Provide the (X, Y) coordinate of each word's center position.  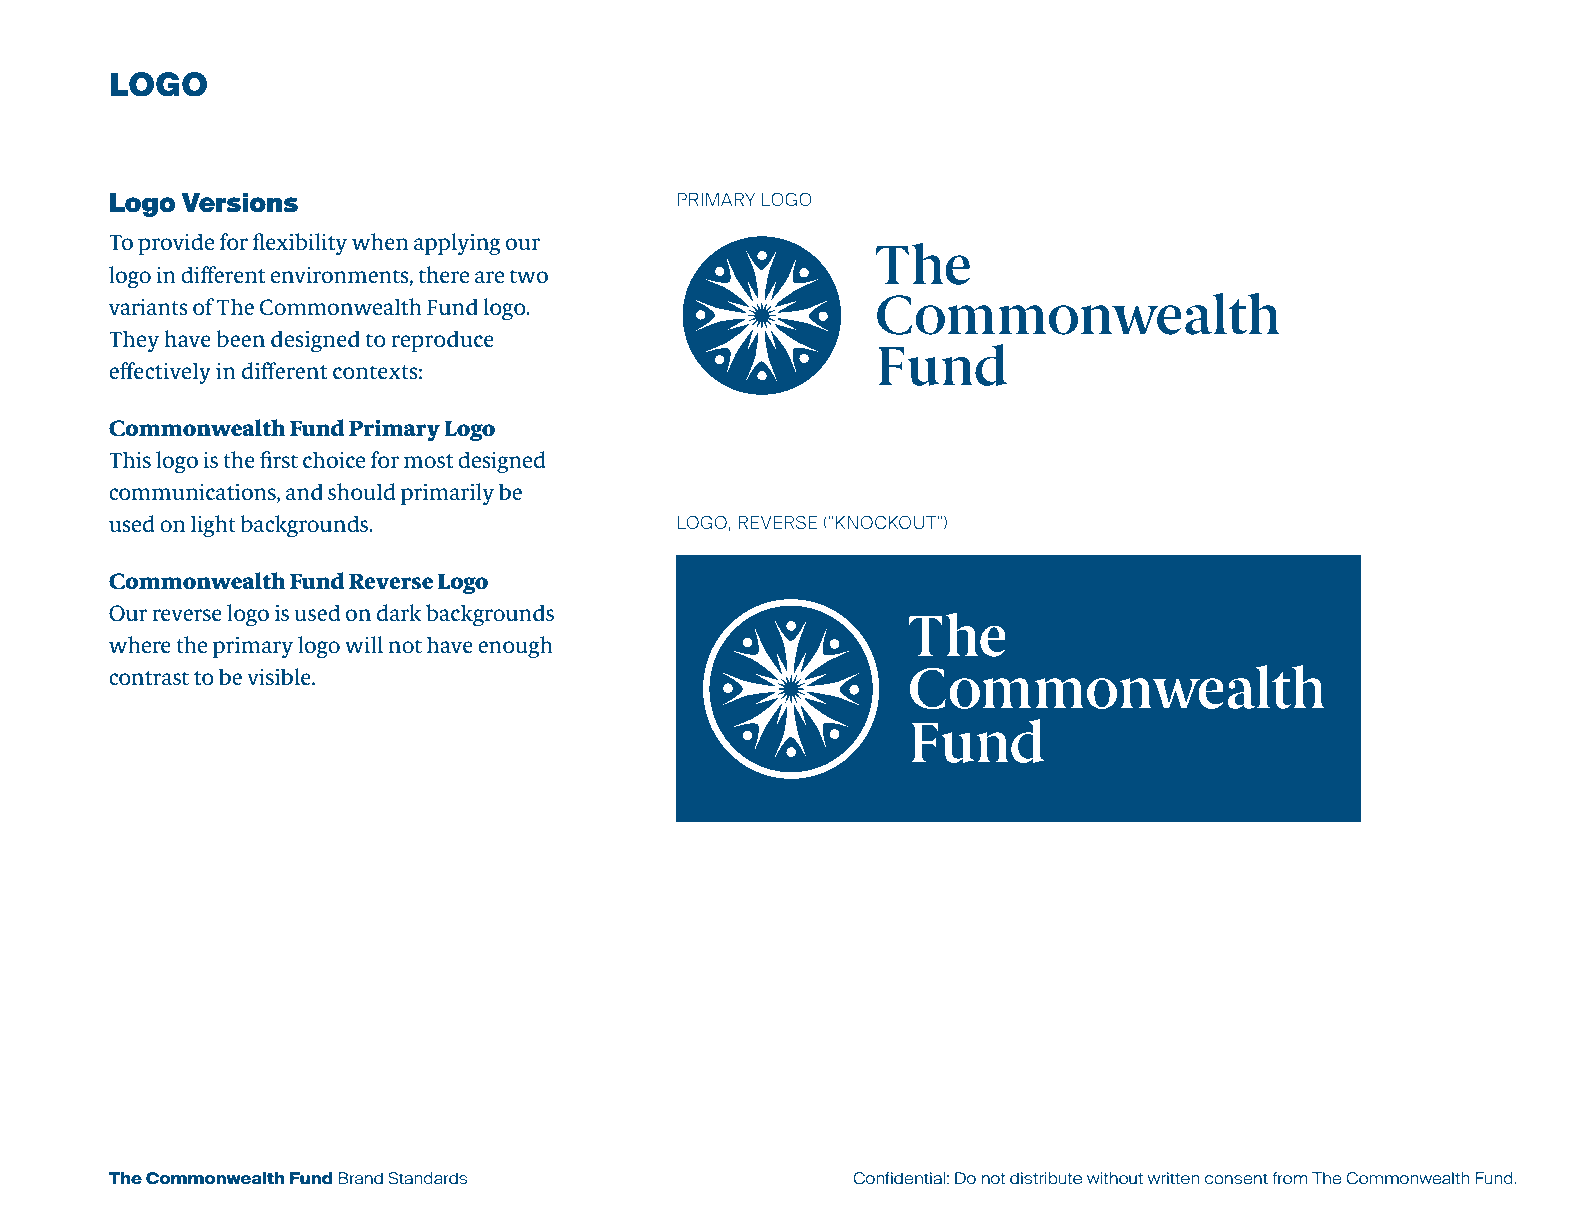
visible (280, 677)
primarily (447, 494)
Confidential (899, 1178)
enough (515, 647)
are (489, 277)
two (529, 276)
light (213, 526)
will (364, 644)
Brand (360, 1178)
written (1174, 1178)
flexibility (299, 244)
